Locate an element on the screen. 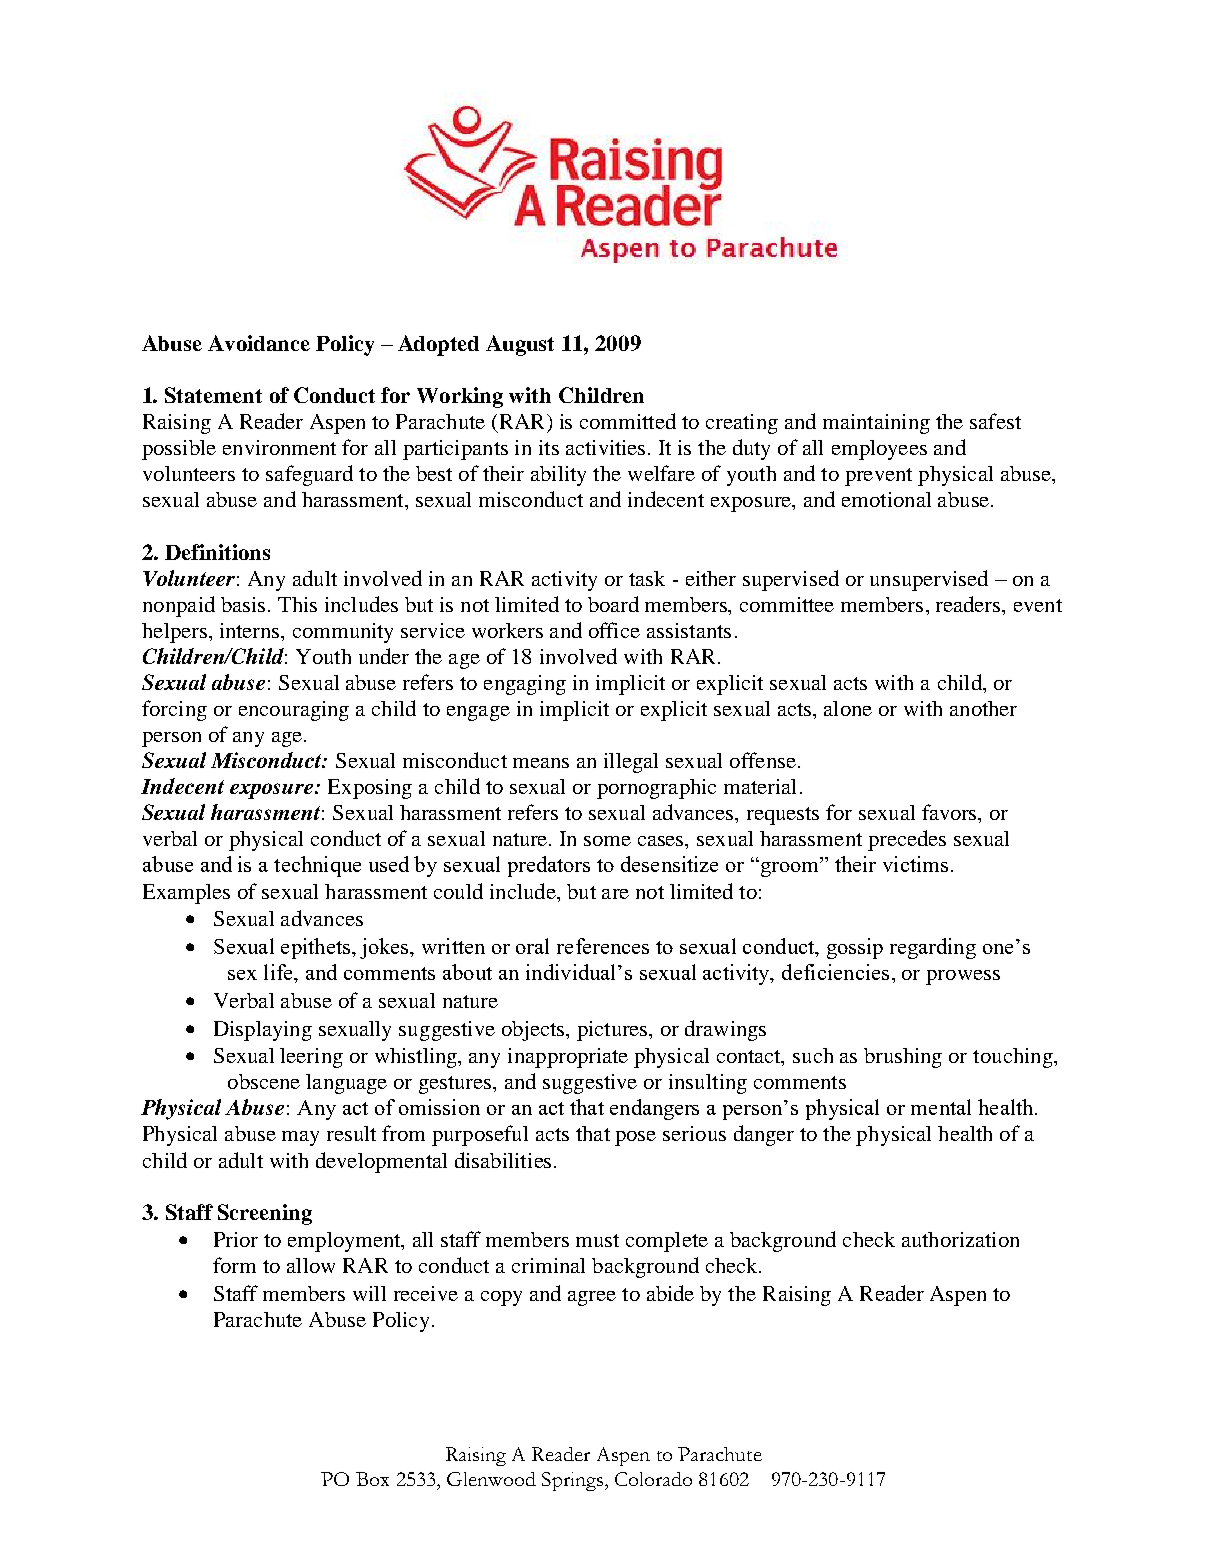  alone is located at coordinates (848, 708).
